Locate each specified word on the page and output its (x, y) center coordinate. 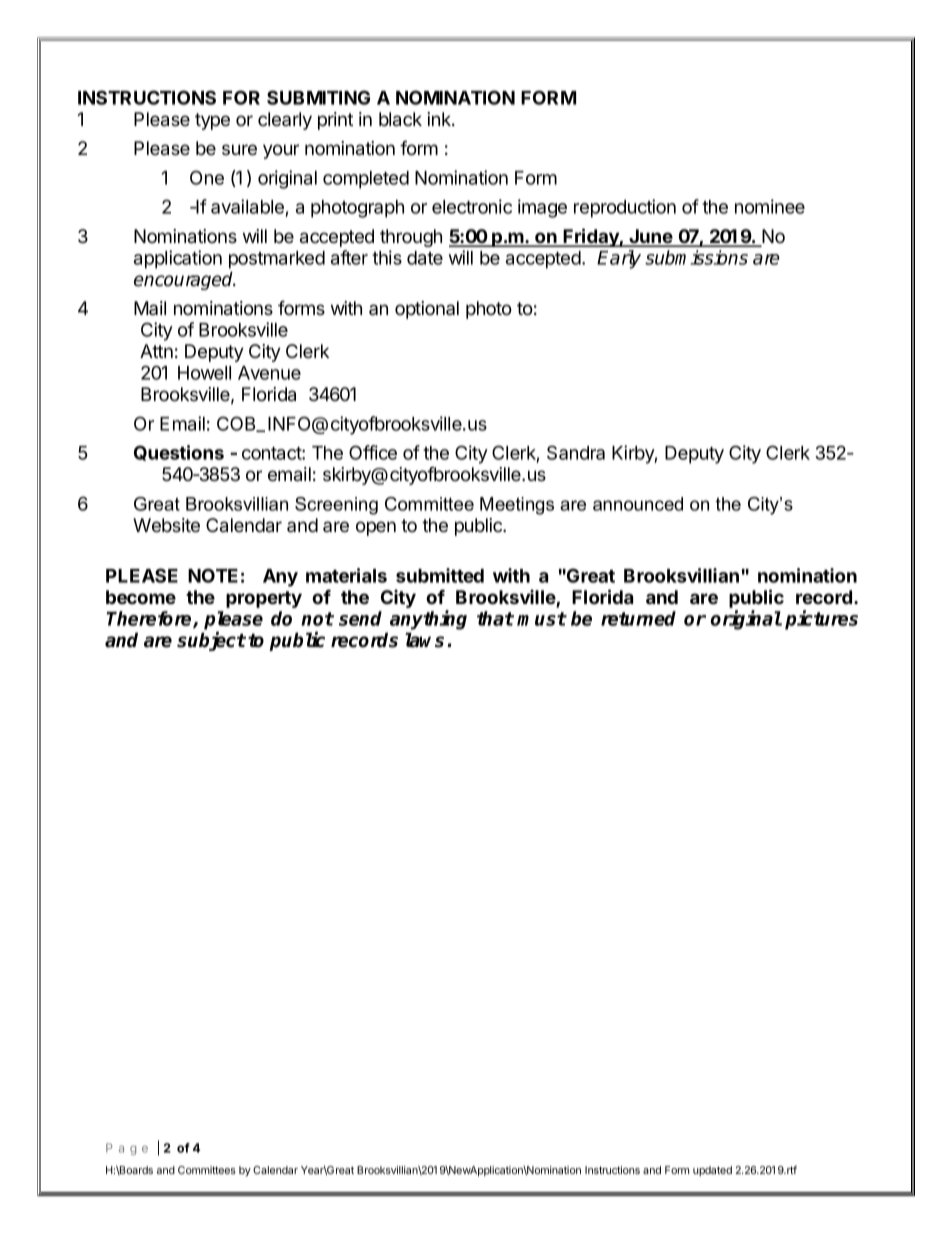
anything (428, 620)
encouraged (185, 280)
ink (440, 119)
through (411, 238)
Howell (204, 373)
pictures (821, 620)
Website (166, 525)
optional (427, 310)
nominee (770, 206)
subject (211, 641)
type (212, 121)
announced (638, 504)
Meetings (517, 506)
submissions (696, 257)
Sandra (576, 452)
